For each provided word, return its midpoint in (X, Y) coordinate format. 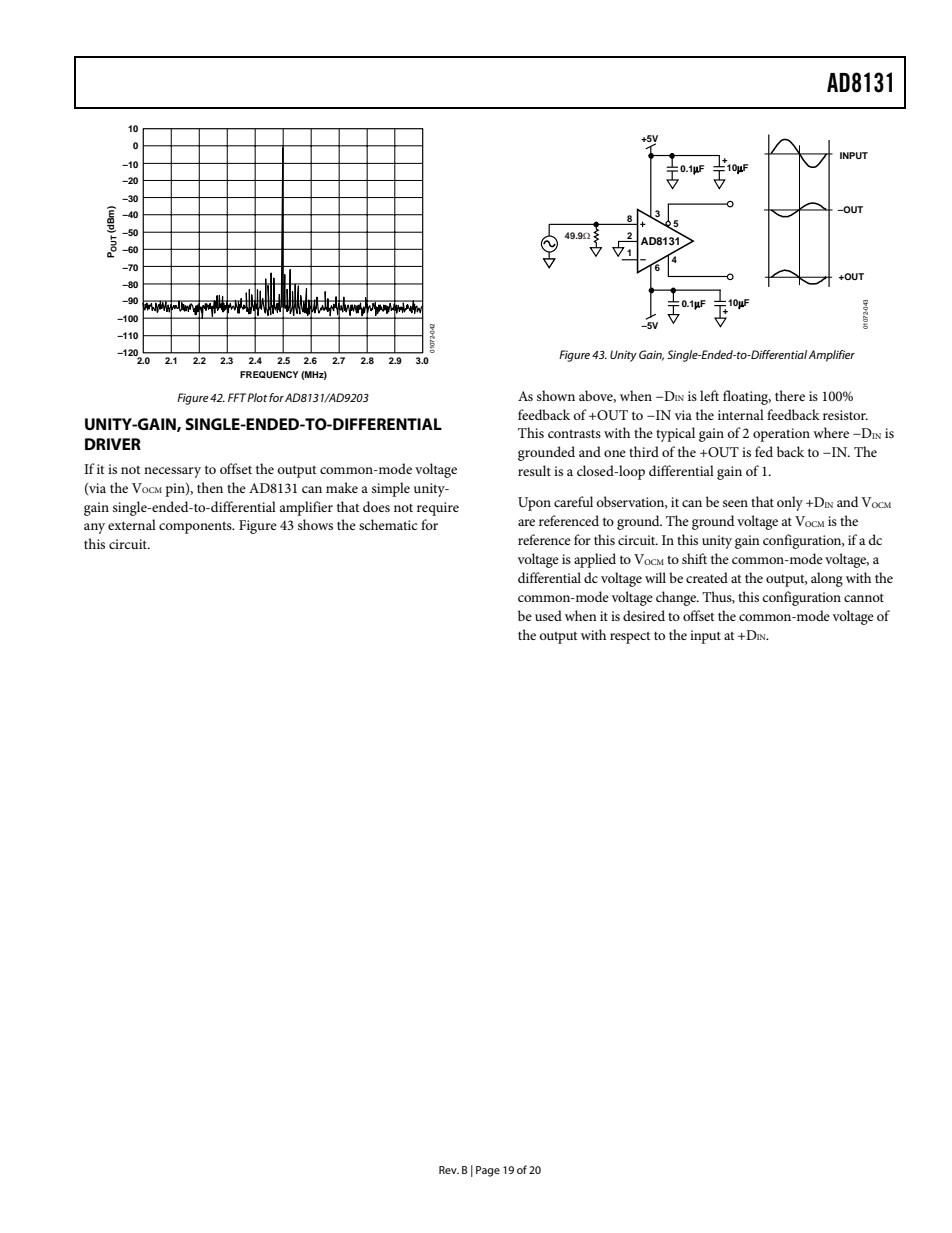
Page (488, 1171)
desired (644, 615)
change (677, 598)
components (196, 527)
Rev (449, 1170)
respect (630, 637)
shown (556, 395)
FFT (238, 397)
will (655, 577)
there (790, 395)
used (548, 615)
